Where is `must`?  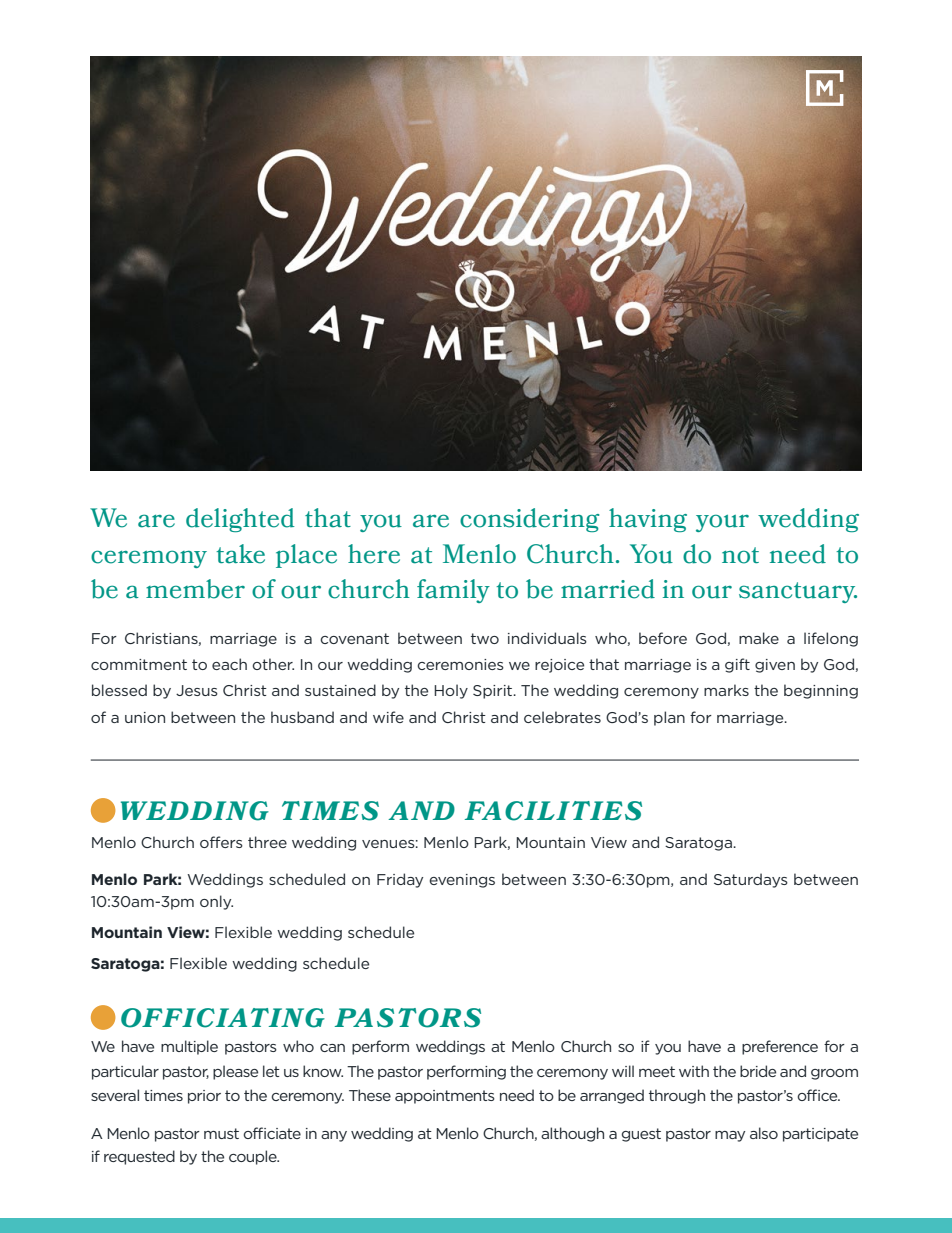
must is located at coordinates (221, 1133).
